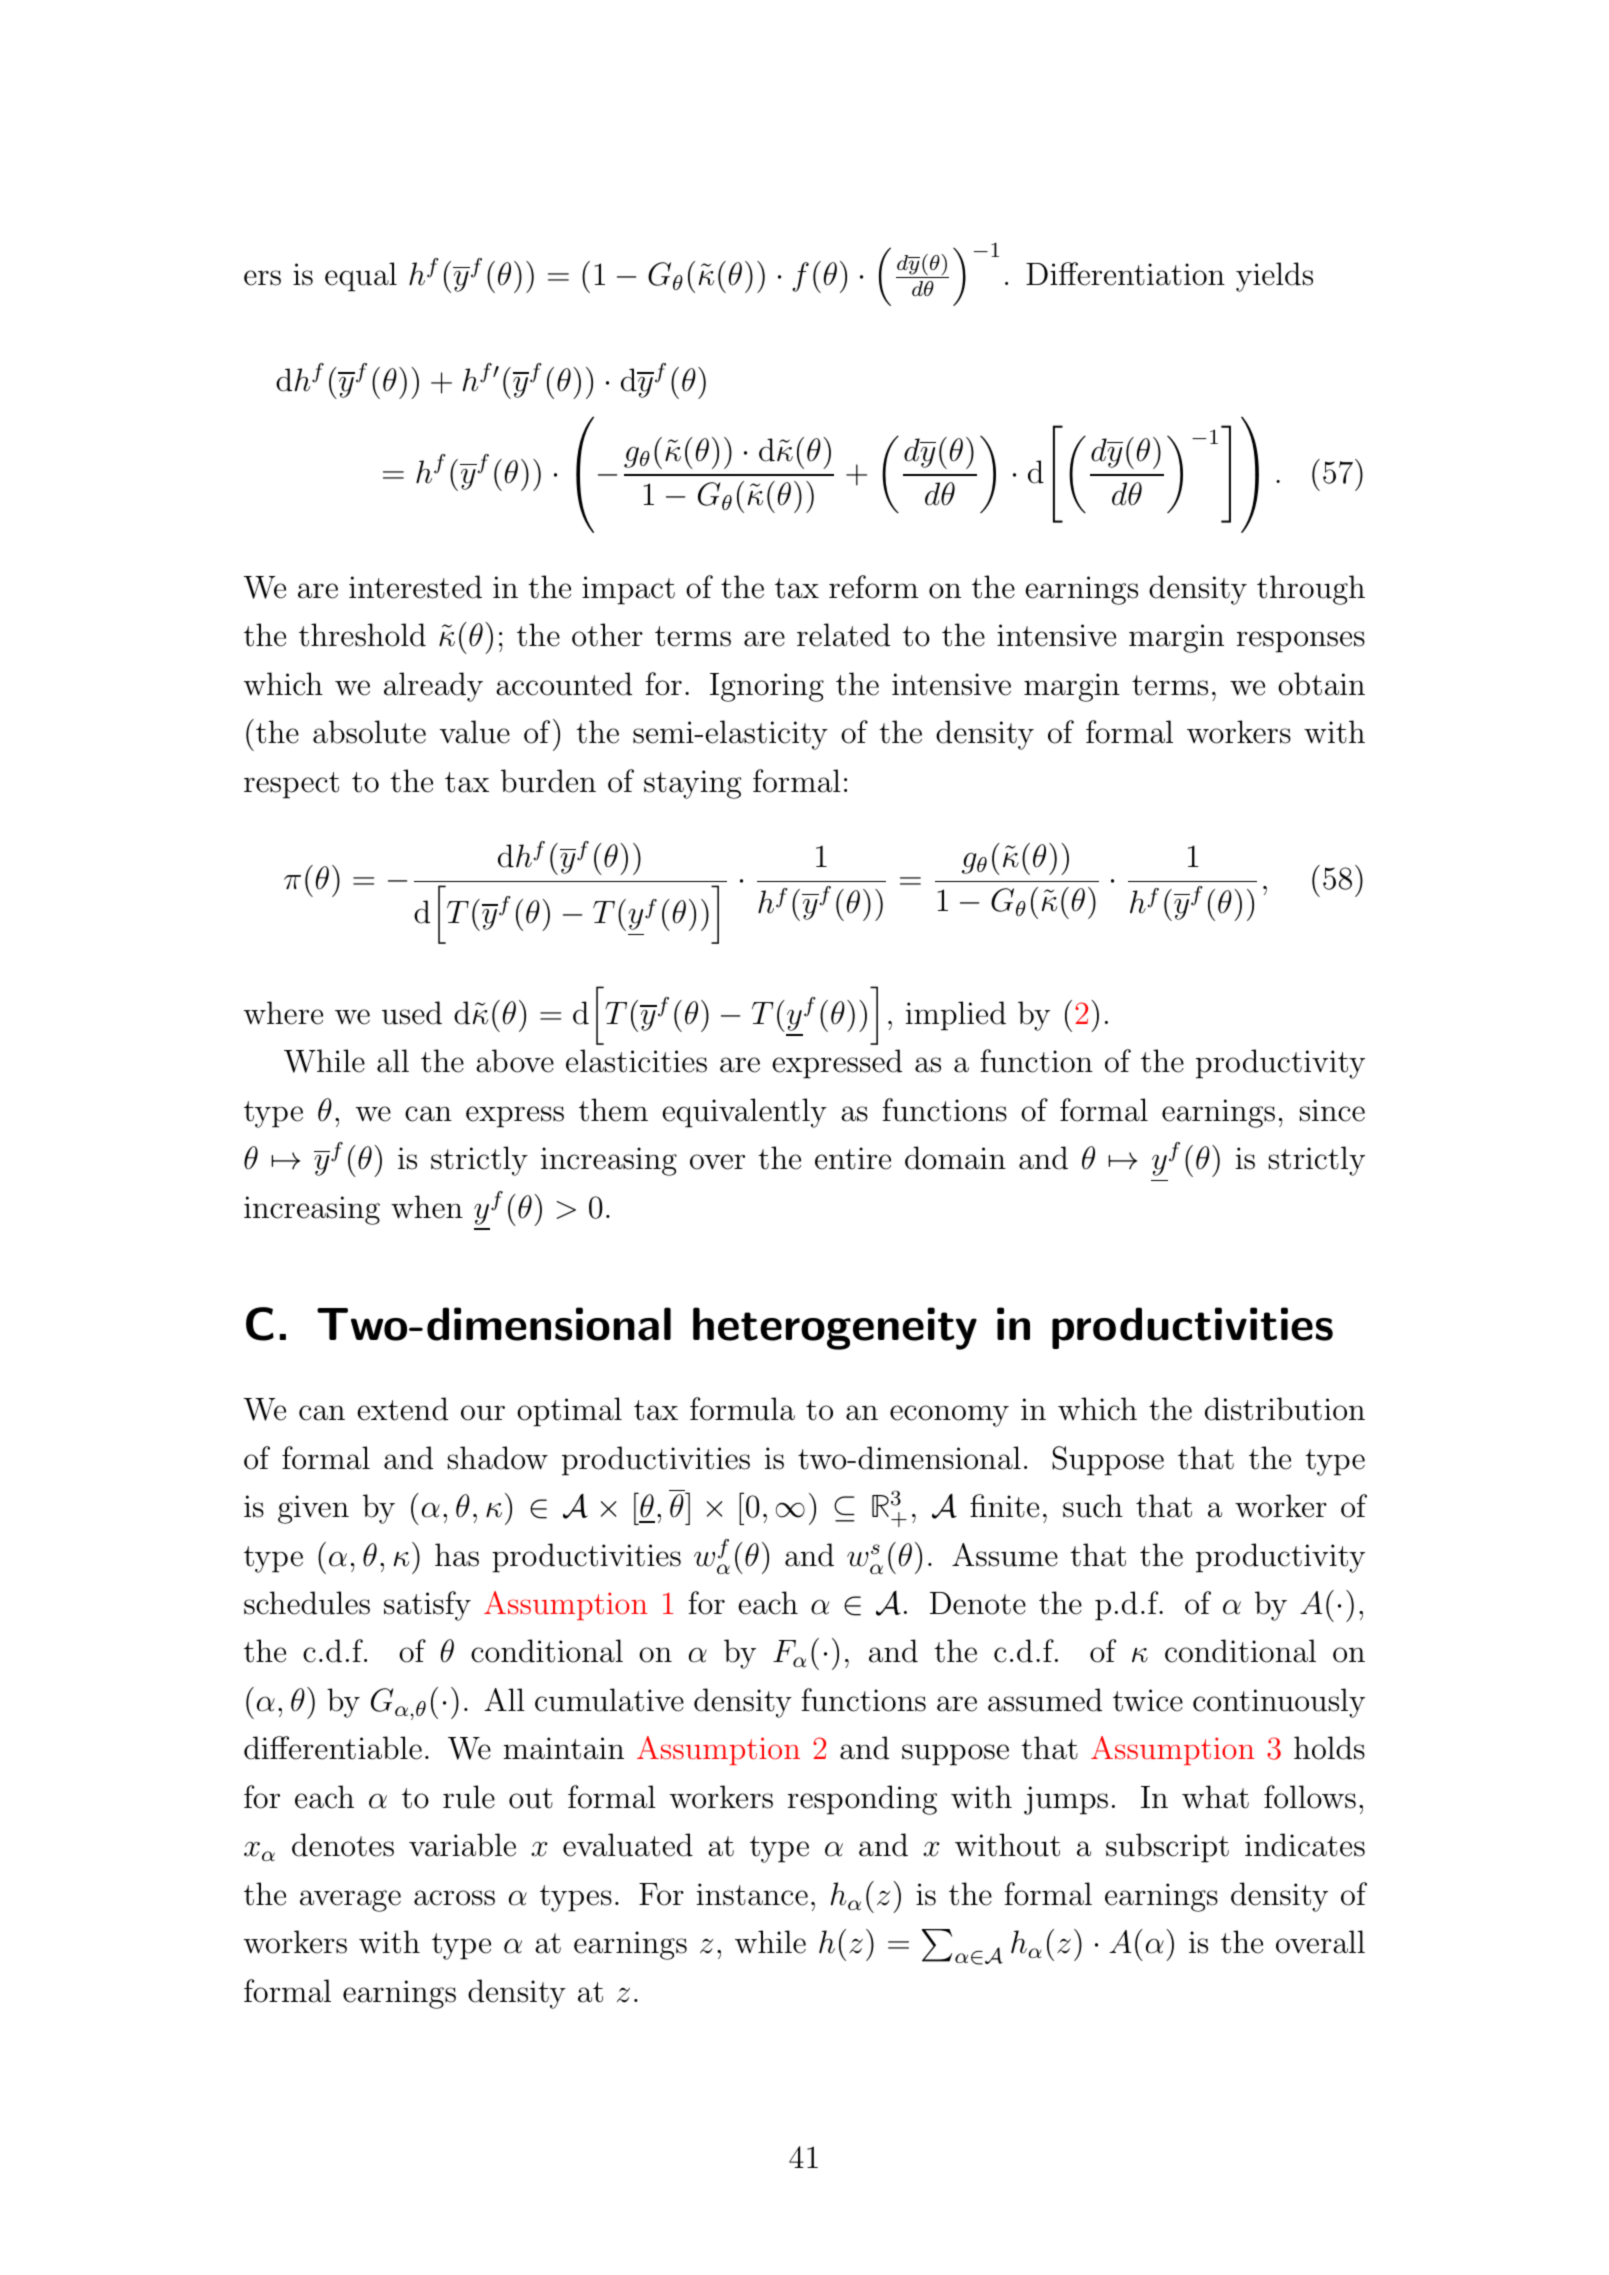 Image resolution: width=1609 pixels, height=2275 pixels. I want to click on obtain, so click(1321, 684).
